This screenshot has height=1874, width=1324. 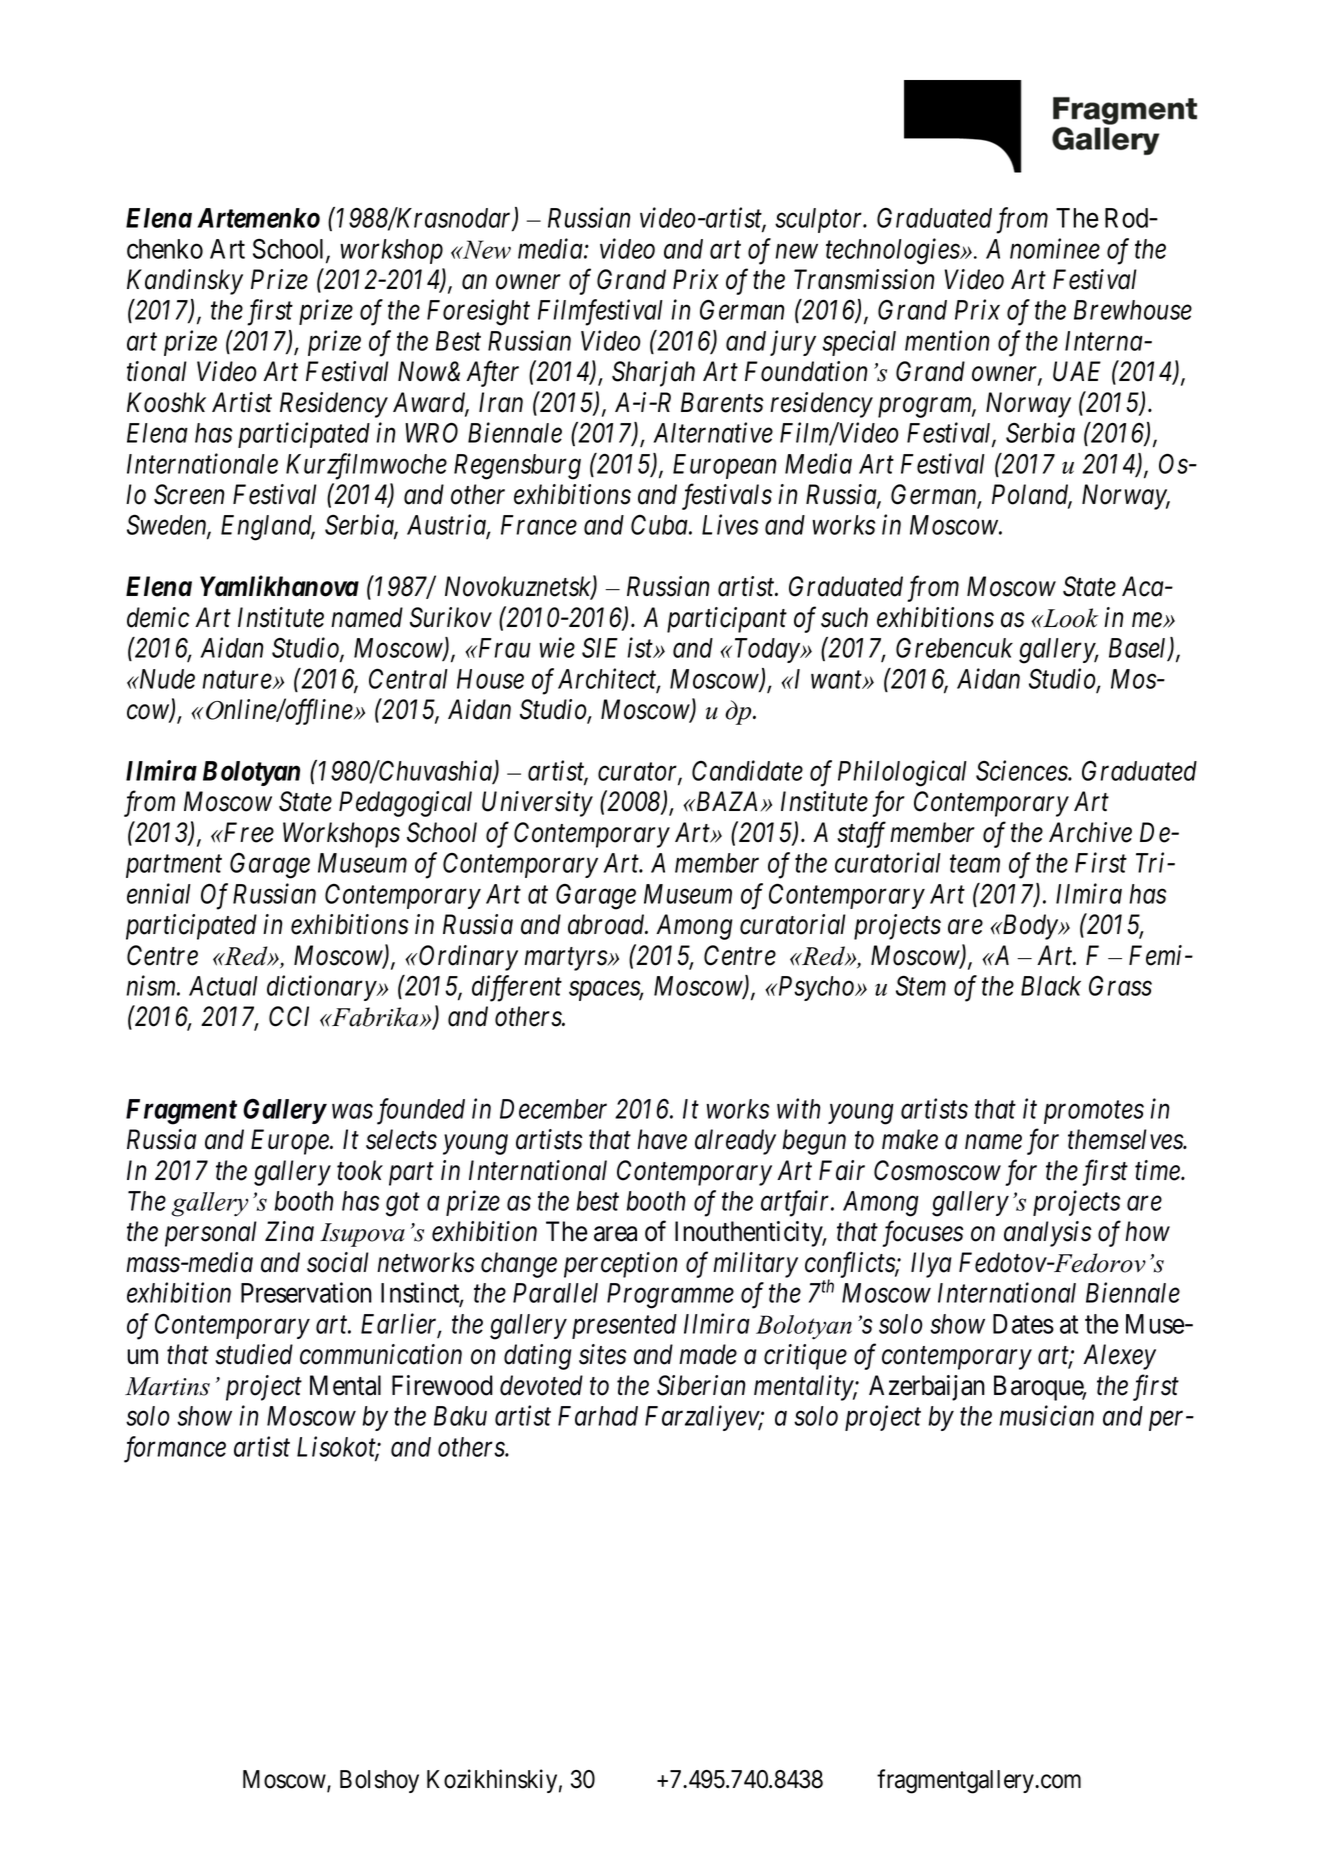 I want to click on sculptor, so click(x=820, y=220).
